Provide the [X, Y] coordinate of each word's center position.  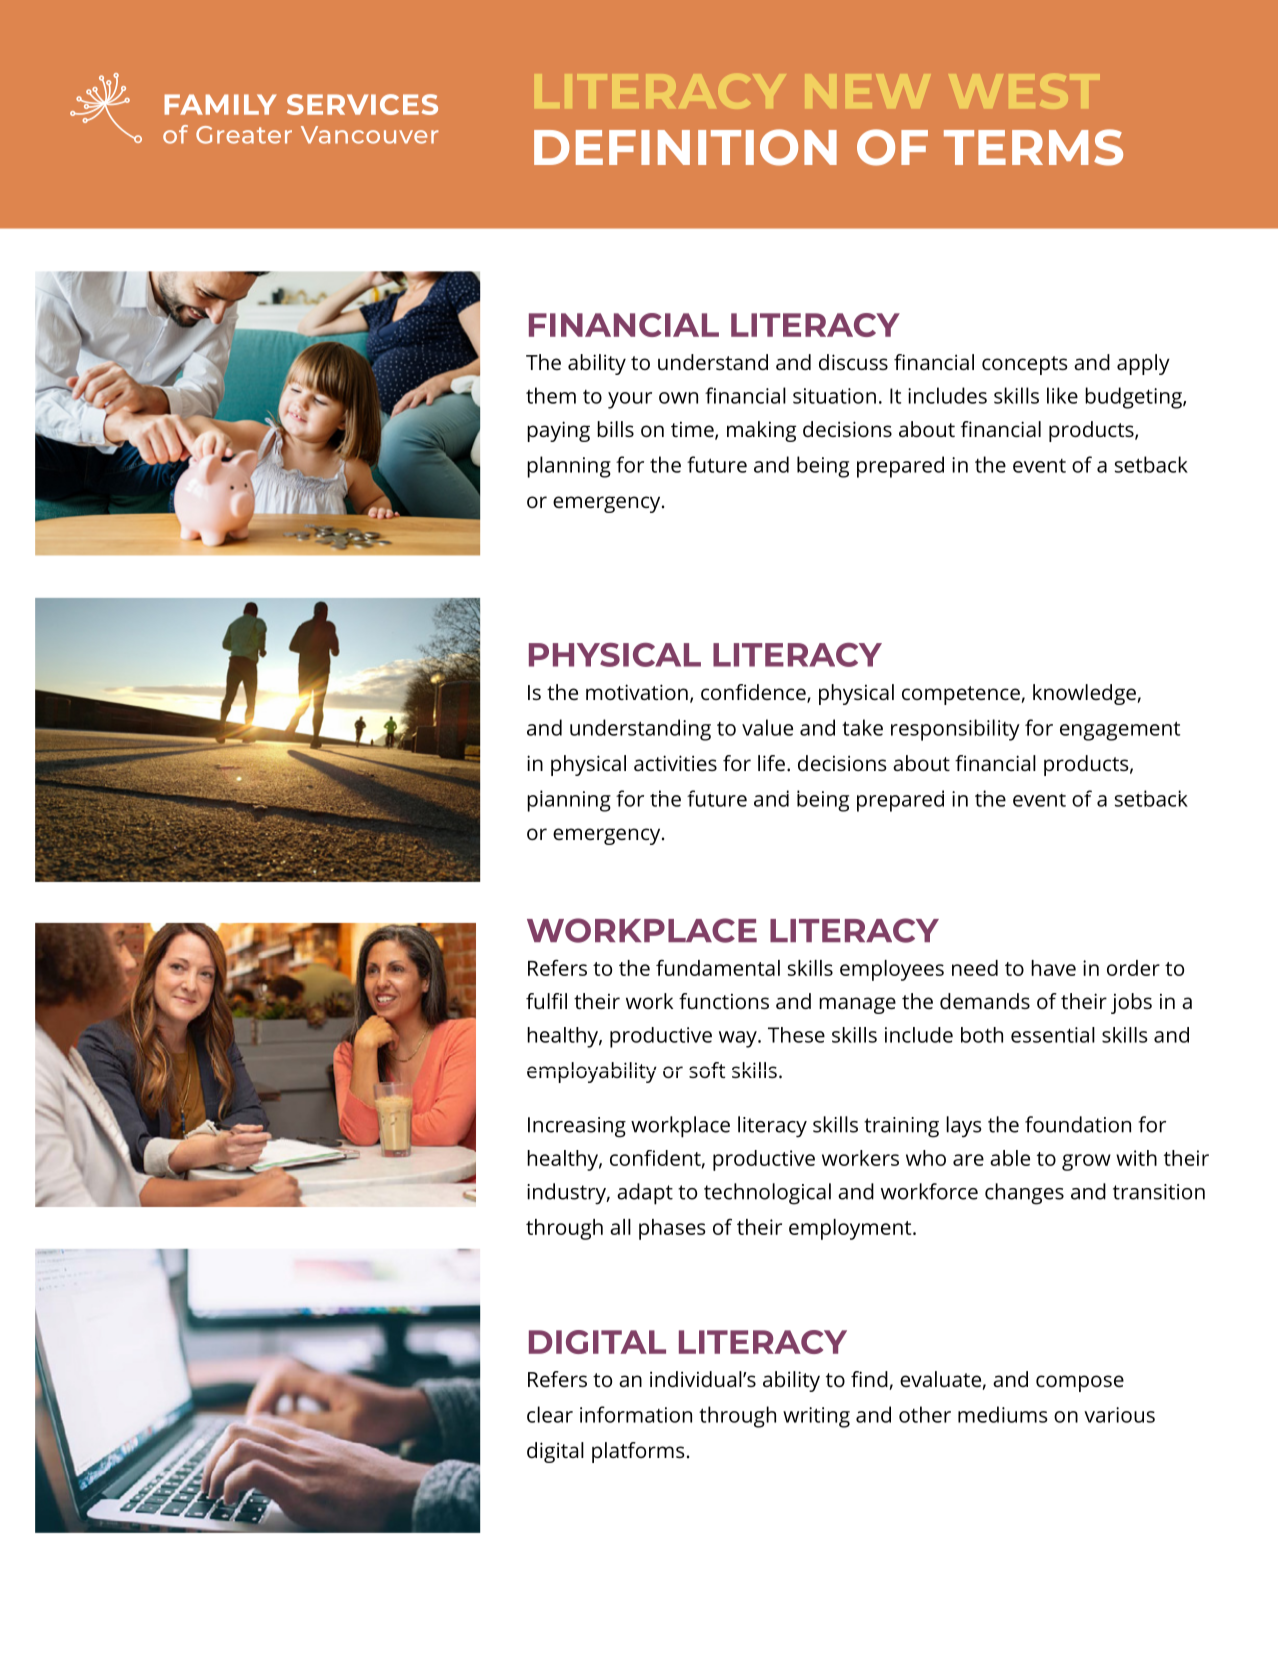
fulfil [546, 1001]
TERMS [1033, 147]
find [869, 1379]
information [636, 1414]
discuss [853, 362]
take [862, 727]
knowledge [1084, 694]
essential [1053, 1035]
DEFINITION [685, 147]
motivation [637, 692]
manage [857, 1005]
